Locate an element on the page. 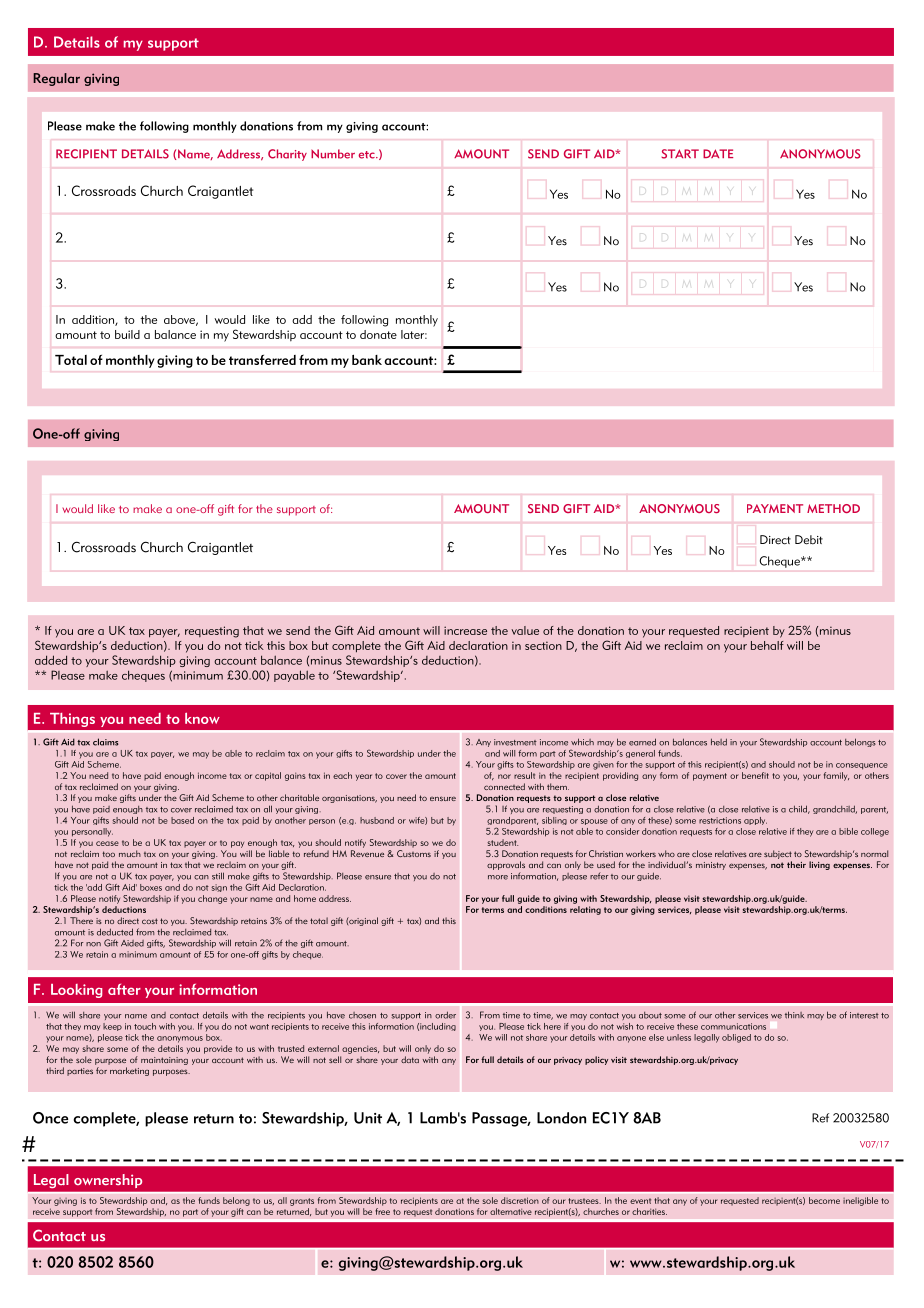 The width and height of the document is (924, 1308). ownership is located at coordinates (108, 1181).
